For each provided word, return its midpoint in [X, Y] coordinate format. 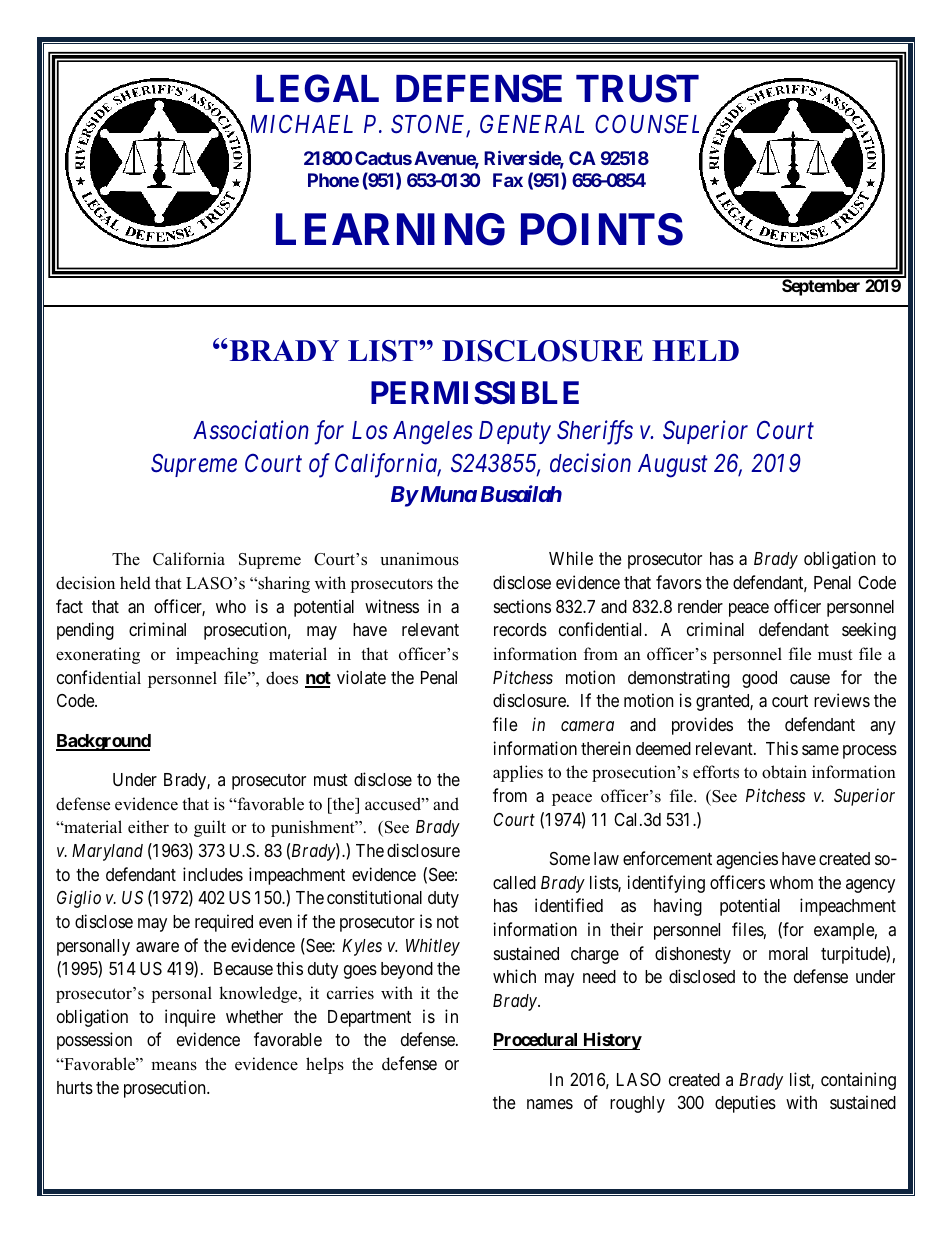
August [673, 466]
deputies [745, 1104]
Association [251, 430]
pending [85, 631]
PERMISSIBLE [475, 393]
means [174, 1066]
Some [570, 858]
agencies [747, 860]
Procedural [536, 1041]
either [148, 827]
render [700, 606]
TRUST [637, 88]
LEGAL [317, 88]
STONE [430, 126]
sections [522, 606]
